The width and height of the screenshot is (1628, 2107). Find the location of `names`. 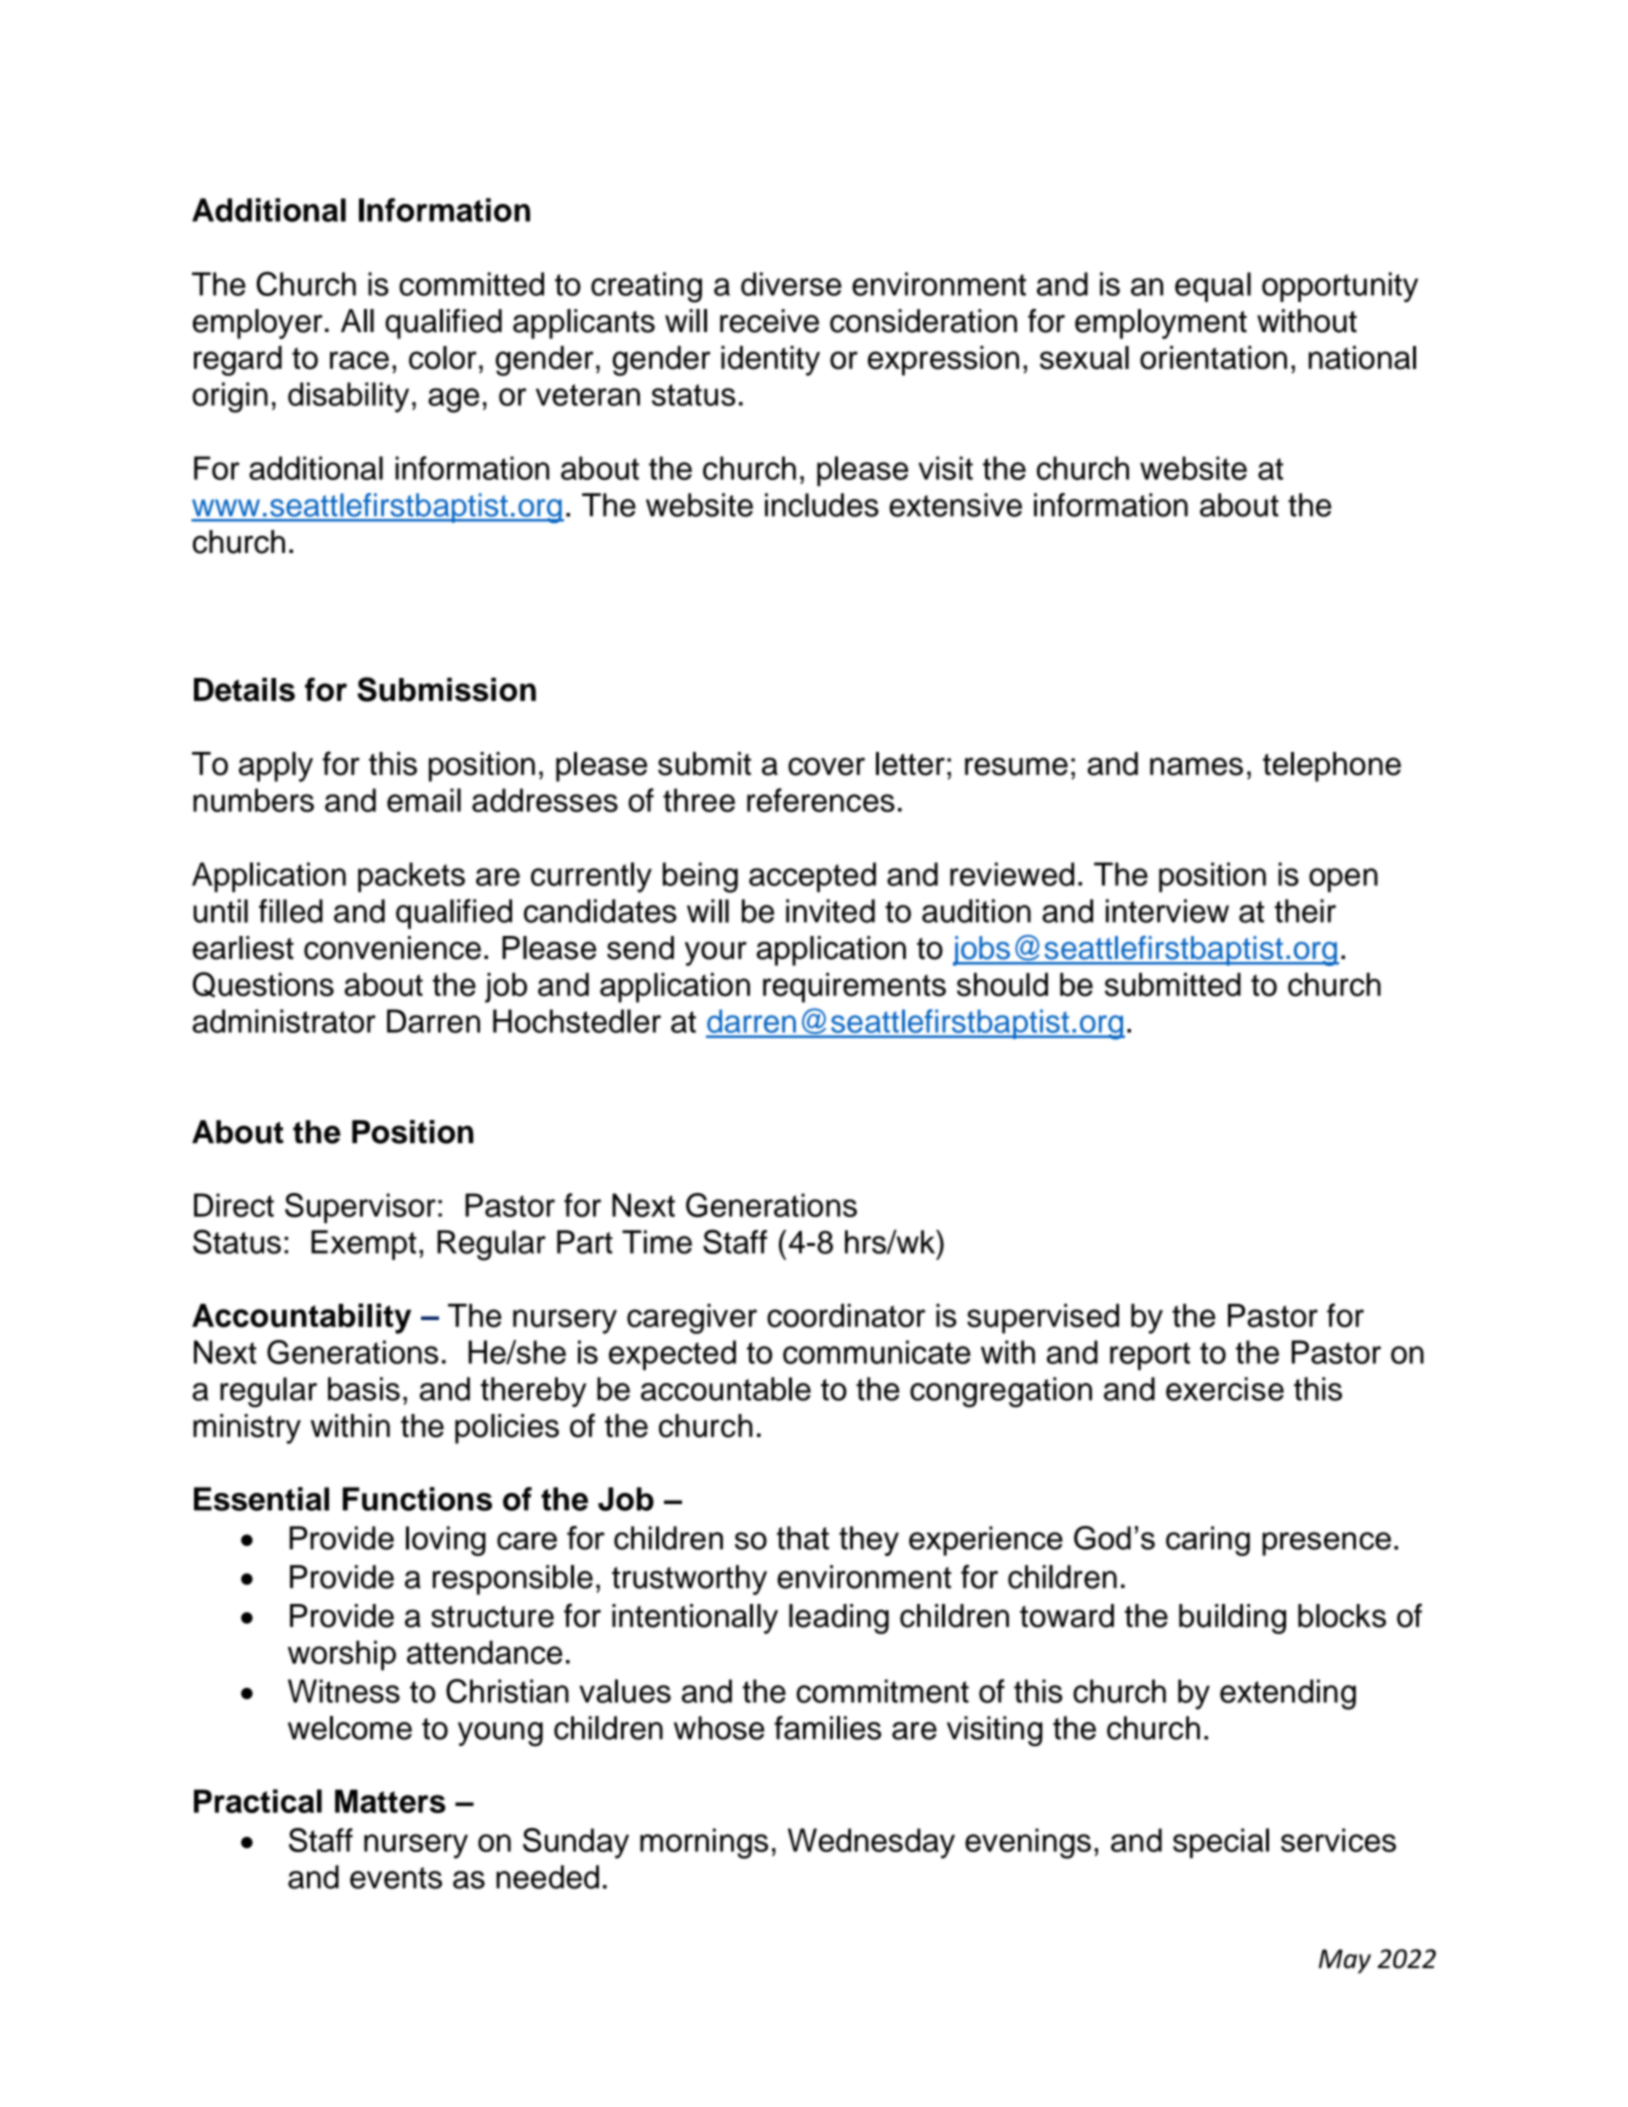

names is located at coordinates (1196, 766).
